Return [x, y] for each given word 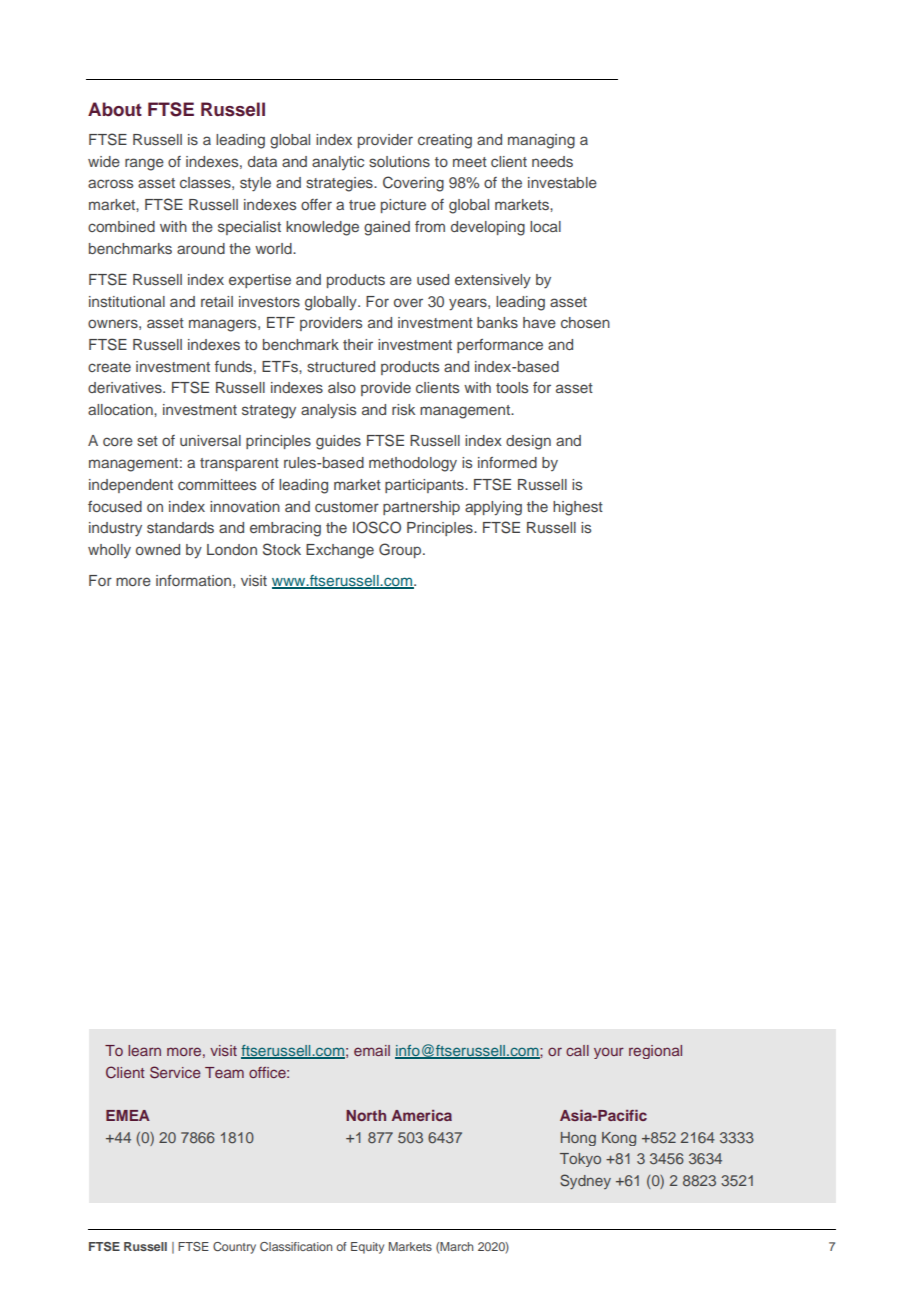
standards [180, 527]
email [372, 1050]
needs [552, 161]
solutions [399, 161]
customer [347, 507]
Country [234, 1248]
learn [144, 1050]
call [577, 1050]
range [144, 164]
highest [578, 508]
